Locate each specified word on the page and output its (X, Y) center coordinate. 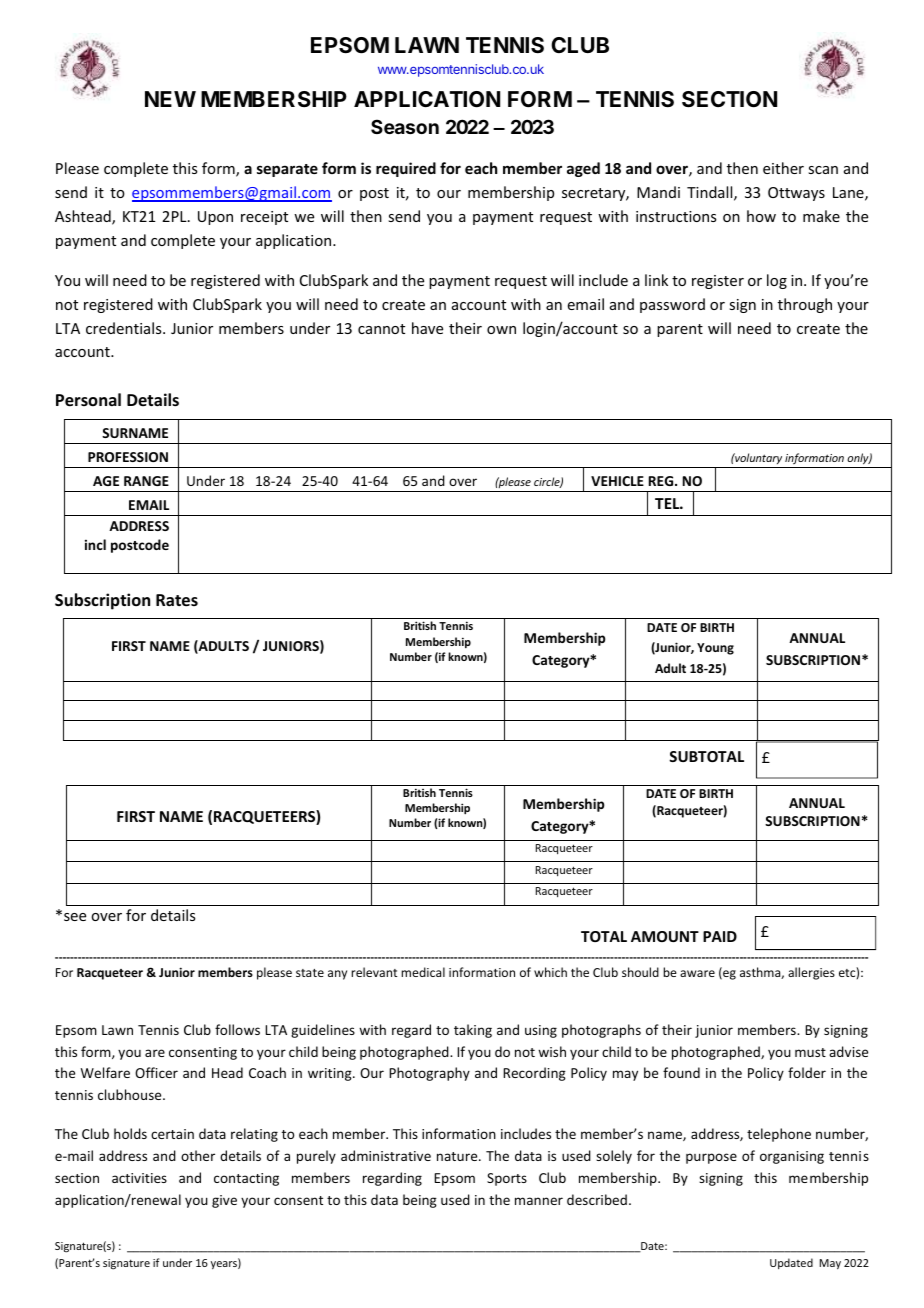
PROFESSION (128, 457)
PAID (720, 936)
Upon (215, 218)
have (427, 328)
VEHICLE (617, 481)
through (805, 305)
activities (139, 1178)
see (75, 917)
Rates (177, 600)
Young (715, 649)
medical (423, 972)
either (783, 168)
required (406, 169)
